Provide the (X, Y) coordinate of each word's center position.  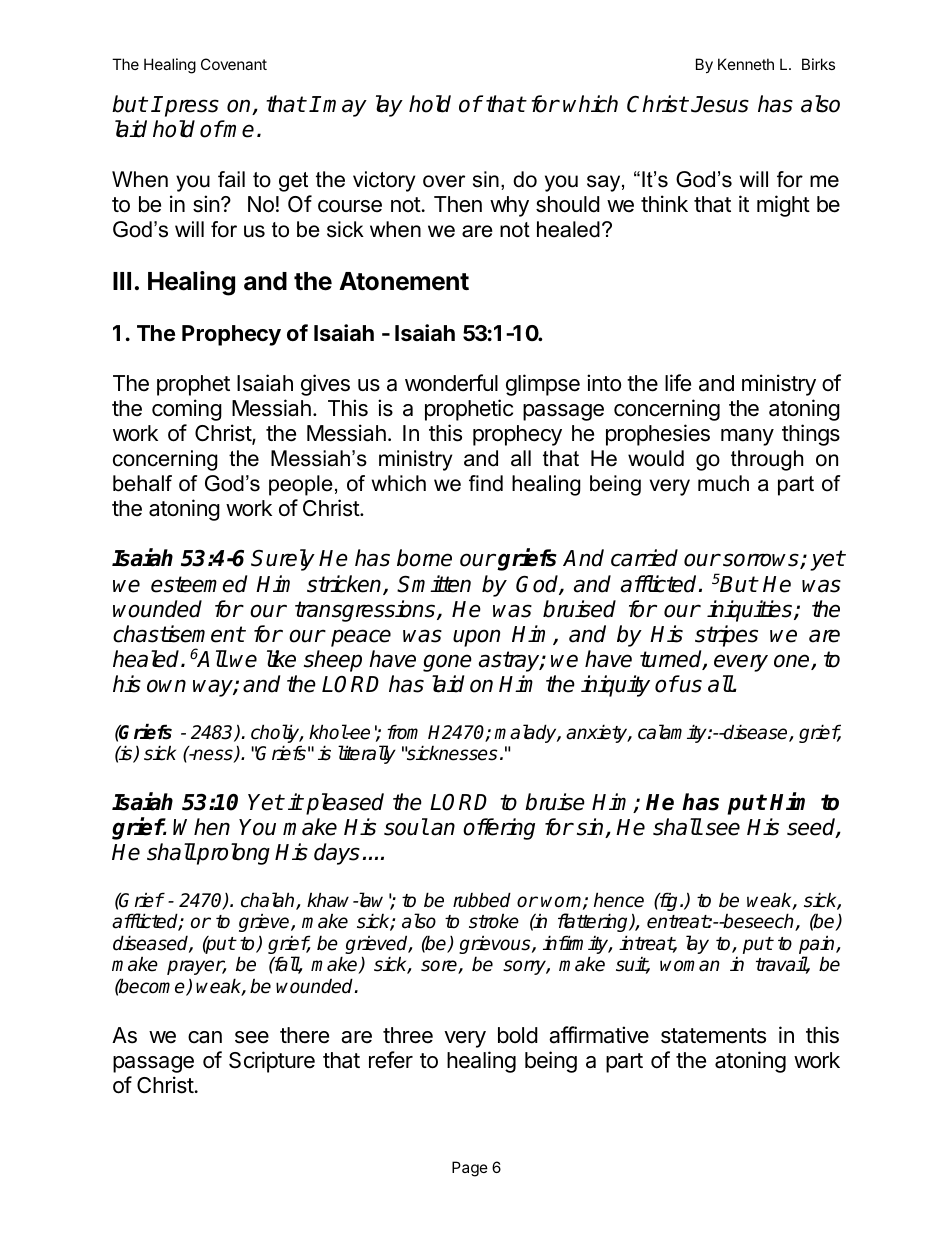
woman (690, 966)
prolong (232, 854)
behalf (142, 483)
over (444, 181)
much (723, 483)
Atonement (404, 281)
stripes (726, 636)
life (678, 383)
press (192, 108)
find (486, 483)
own (166, 686)
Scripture (272, 1062)
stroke (494, 921)
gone (447, 663)
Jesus (720, 104)
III (122, 281)
